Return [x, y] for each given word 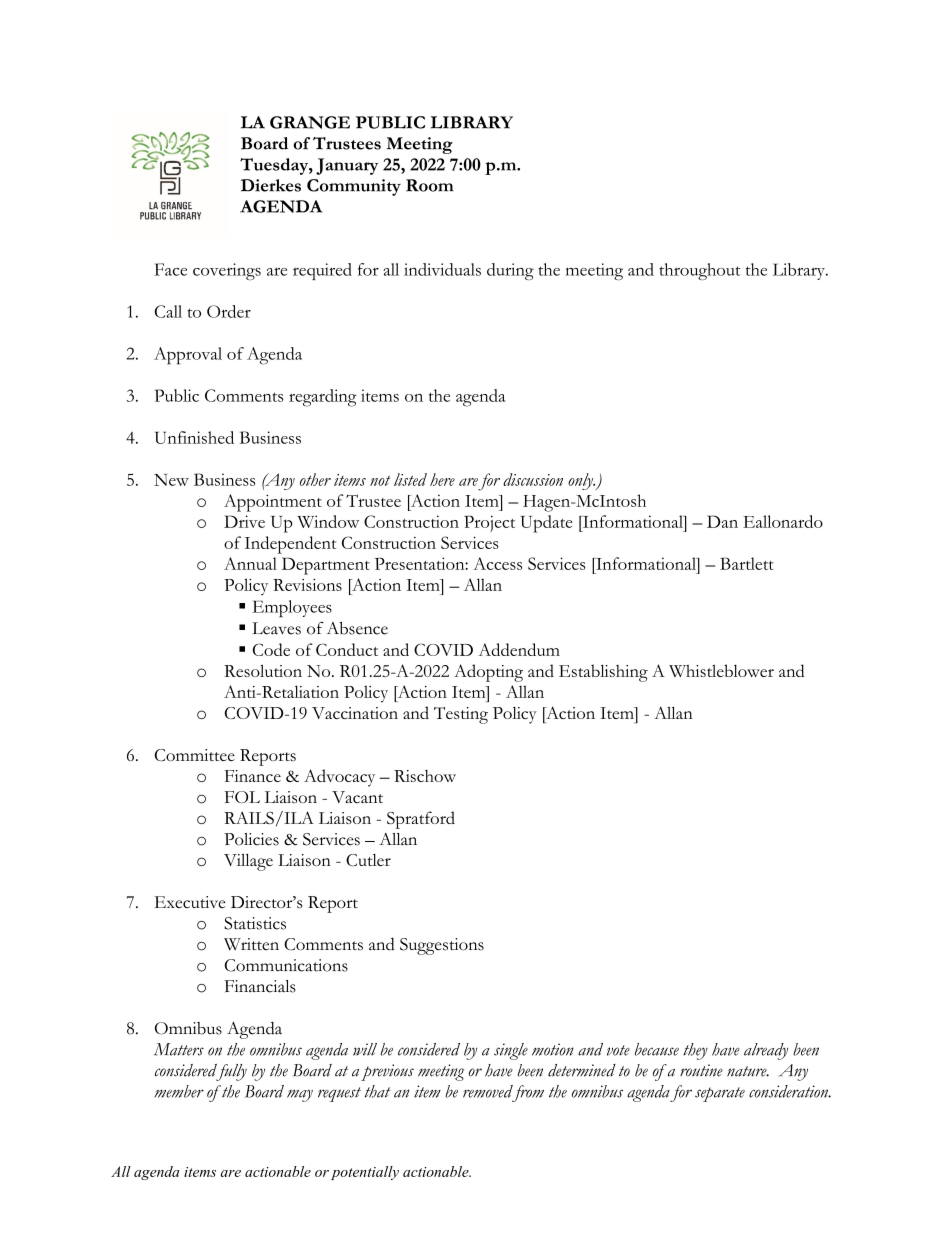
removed [488, 1091]
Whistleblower [721, 670]
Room [429, 185]
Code [271, 649]
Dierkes [271, 185]
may [300, 1096]
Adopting [488, 673]
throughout [700, 271]
